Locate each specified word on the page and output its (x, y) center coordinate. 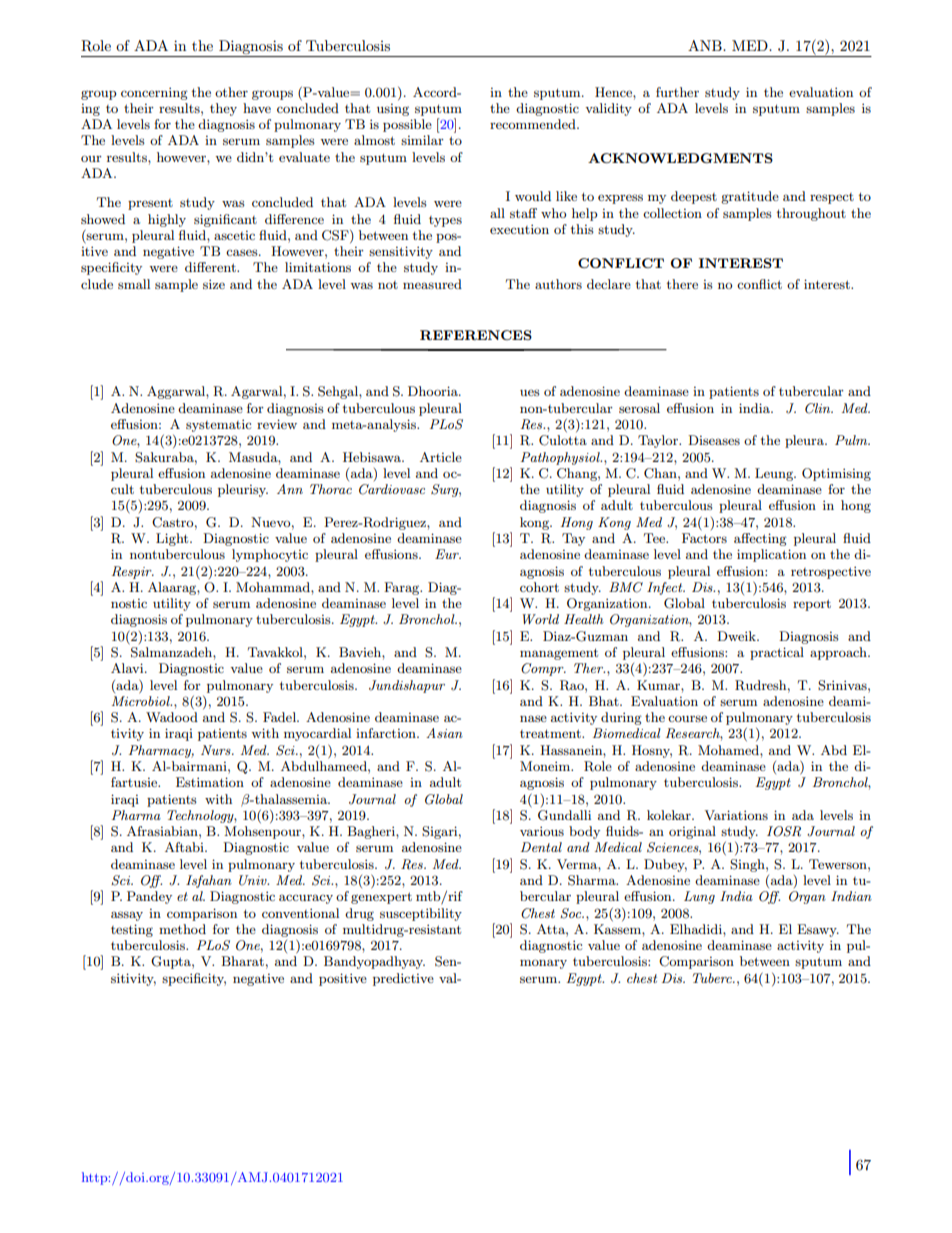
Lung (699, 897)
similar (422, 140)
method (182, 929)
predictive (403, 979)
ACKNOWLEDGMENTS (680, 158)
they (223, 109)
